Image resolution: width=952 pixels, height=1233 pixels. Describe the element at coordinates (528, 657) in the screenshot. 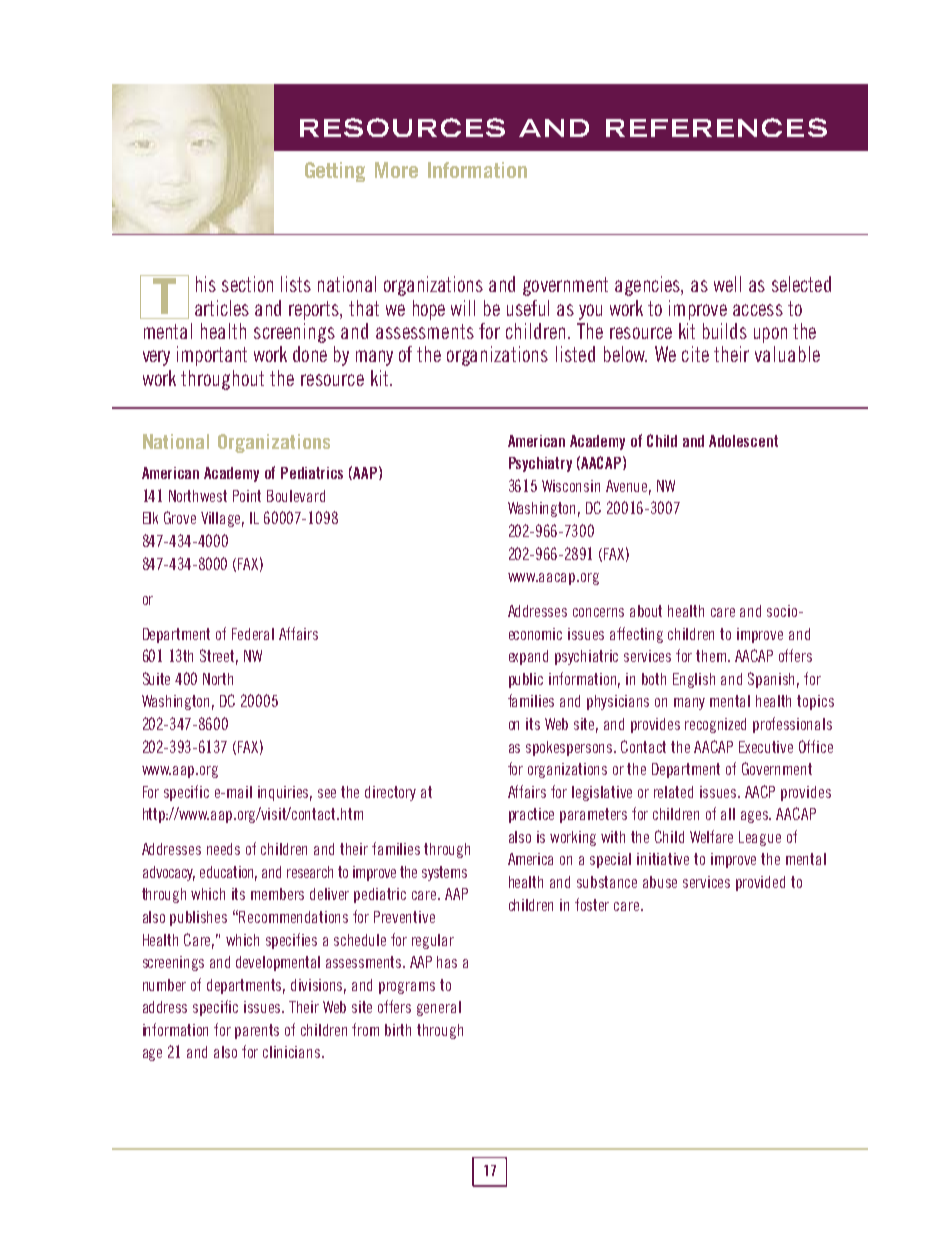

I see `expand` at that location.
